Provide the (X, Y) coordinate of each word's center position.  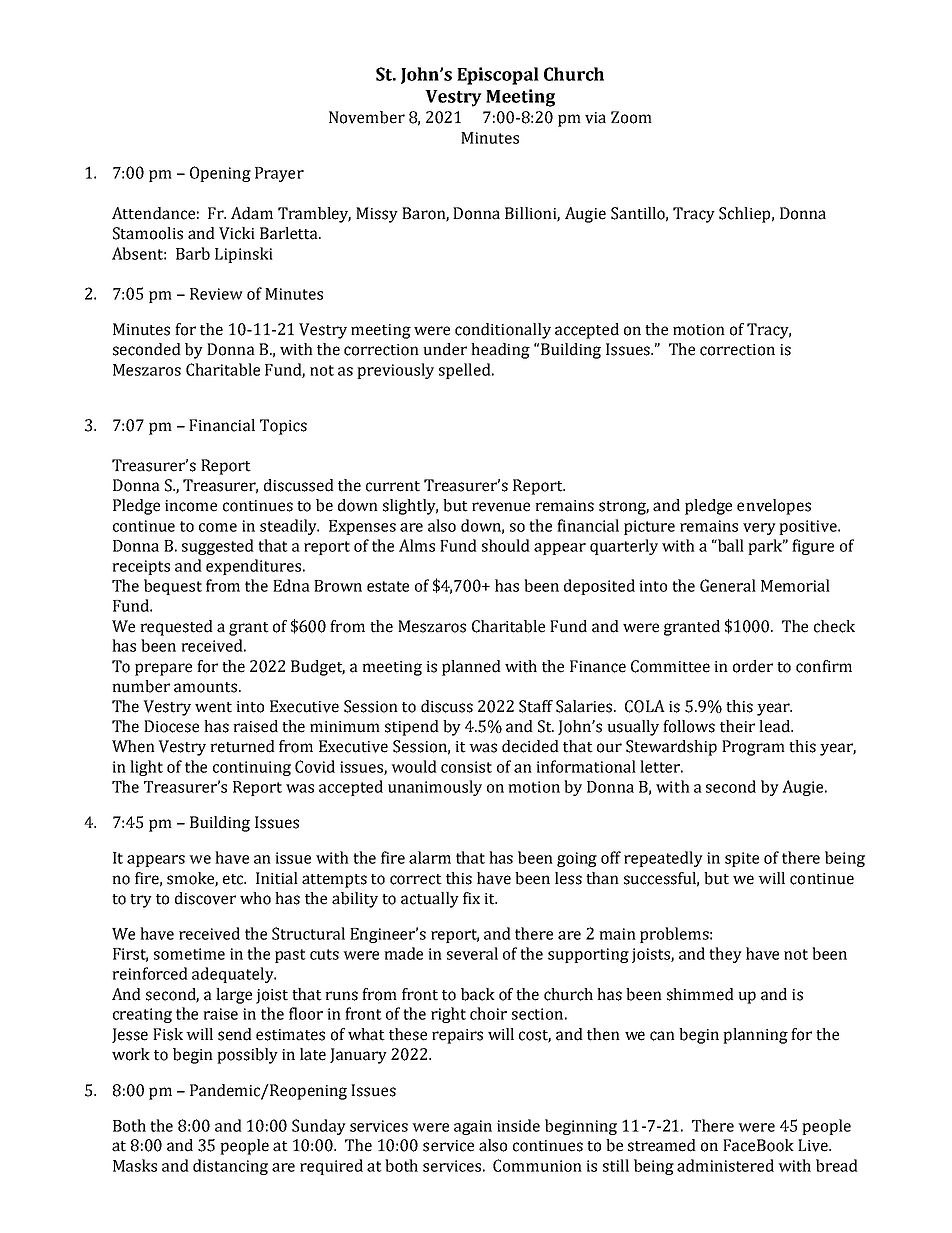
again (473, 1127)
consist (466, 767)
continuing (252, 768)
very (759, 529)
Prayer (279, 174)
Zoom (631, 117)
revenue (501, 507)
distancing (230, 1167)
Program (753, 748)
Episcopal (498, 76)
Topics (283, 427)
